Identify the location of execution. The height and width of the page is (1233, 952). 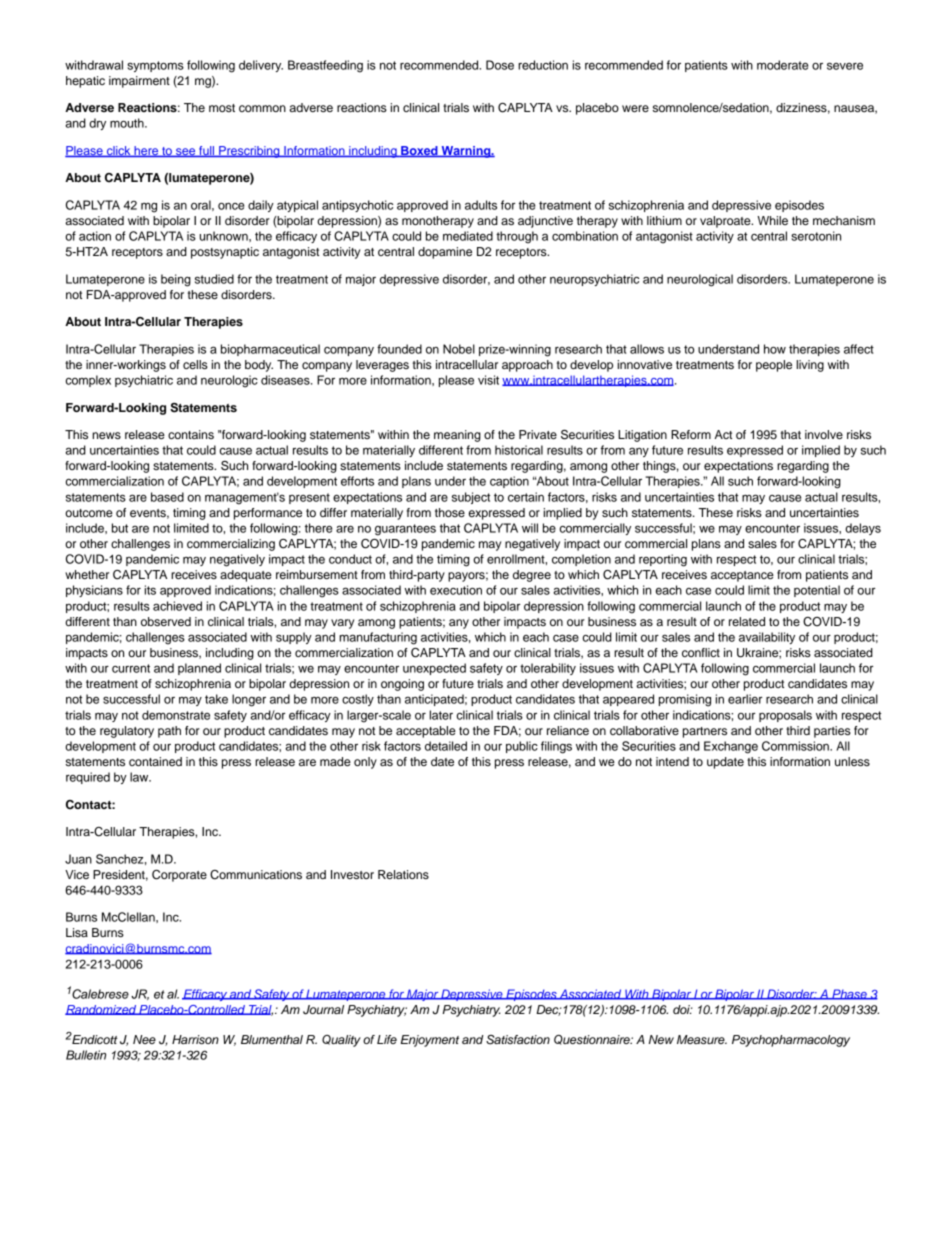
(456, 590).
